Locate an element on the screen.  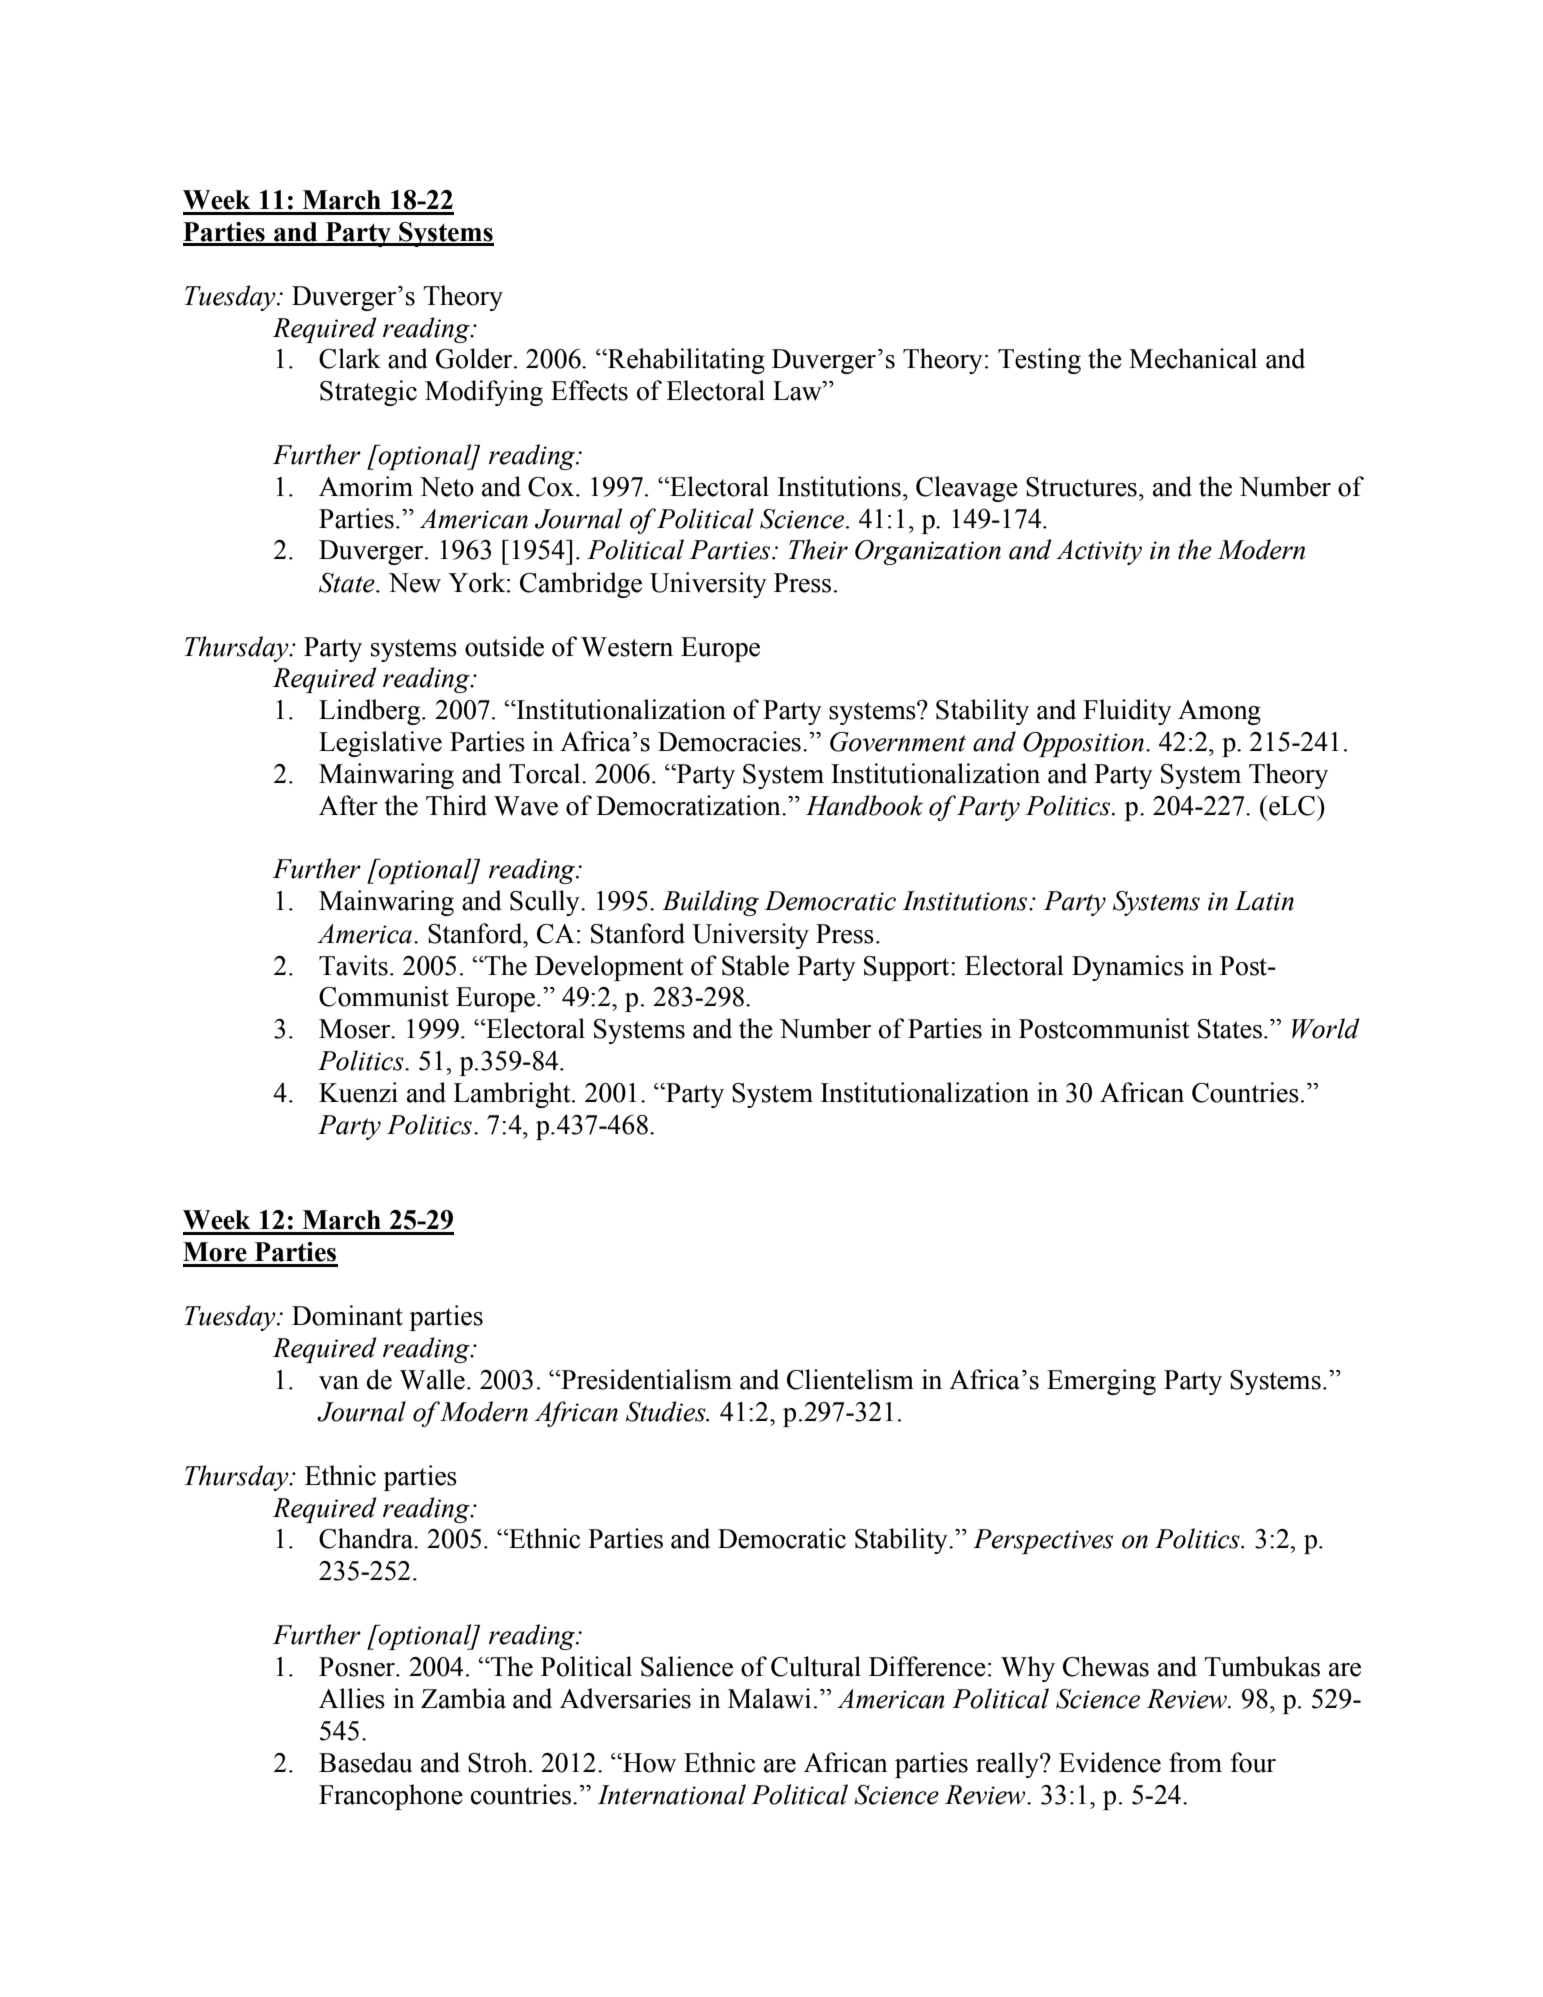
Moser is located at coordinates (356, 1029).
